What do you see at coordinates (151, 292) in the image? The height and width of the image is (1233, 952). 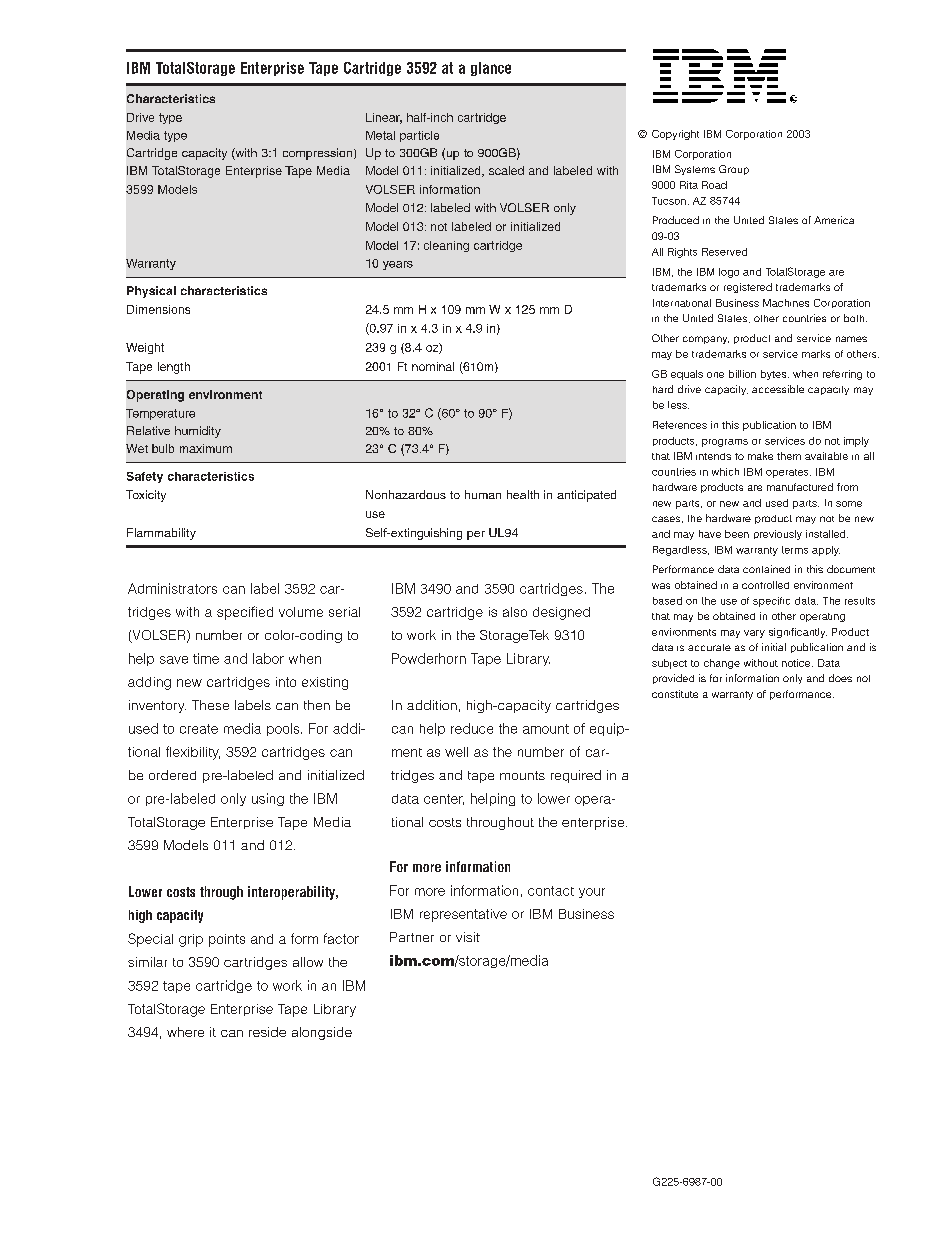 I see `Physical` at bounding box center [151, 292].
